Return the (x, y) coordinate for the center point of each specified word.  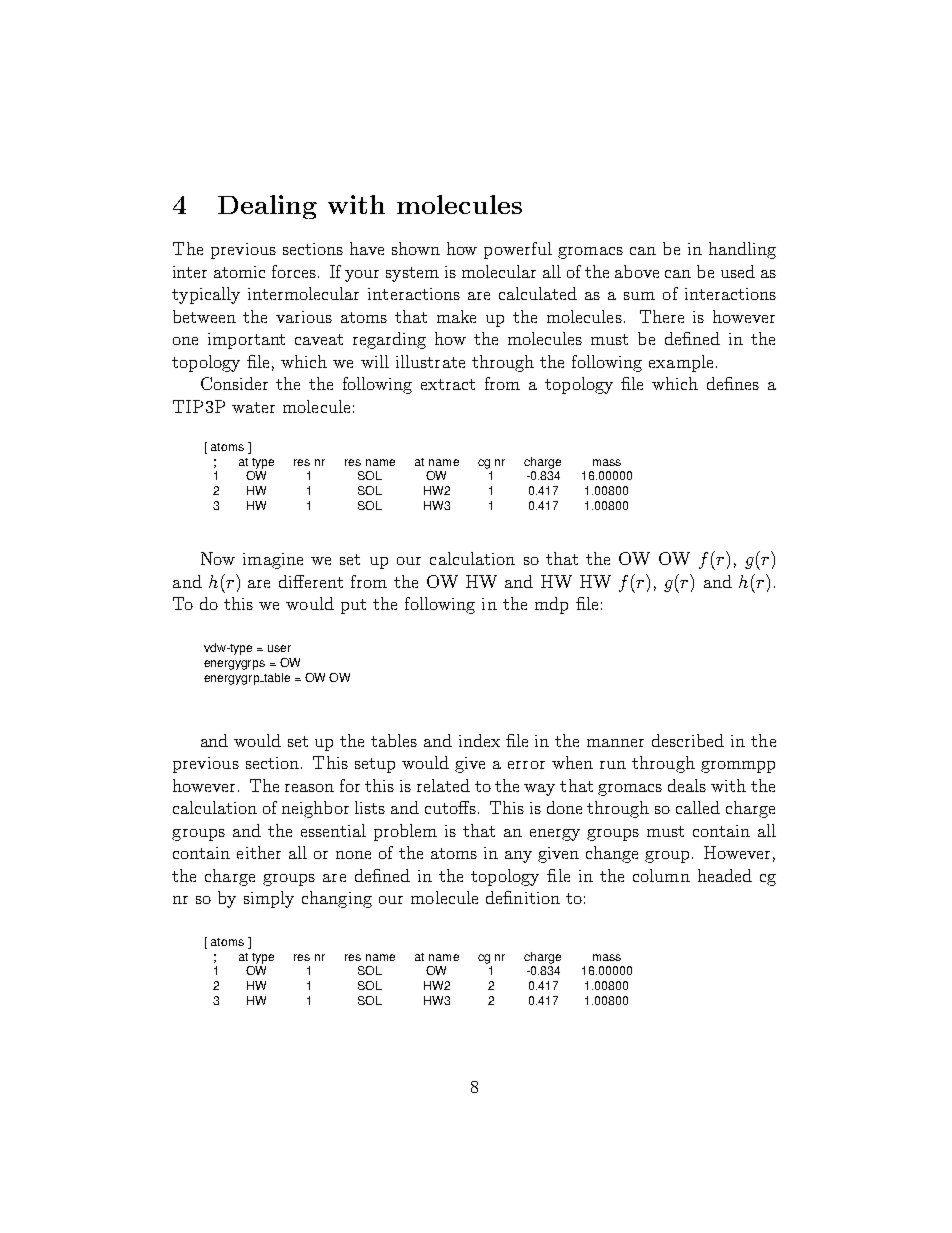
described (688, 740)
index (479, 740)
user (279, 648)
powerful (518, 250)
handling (742, 250)
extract (448, 384)
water (253, 407)
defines (733, 383)
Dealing (267, 207)
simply (269, 899)
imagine (273, 561)
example (681, 363)
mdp (551, 605)
